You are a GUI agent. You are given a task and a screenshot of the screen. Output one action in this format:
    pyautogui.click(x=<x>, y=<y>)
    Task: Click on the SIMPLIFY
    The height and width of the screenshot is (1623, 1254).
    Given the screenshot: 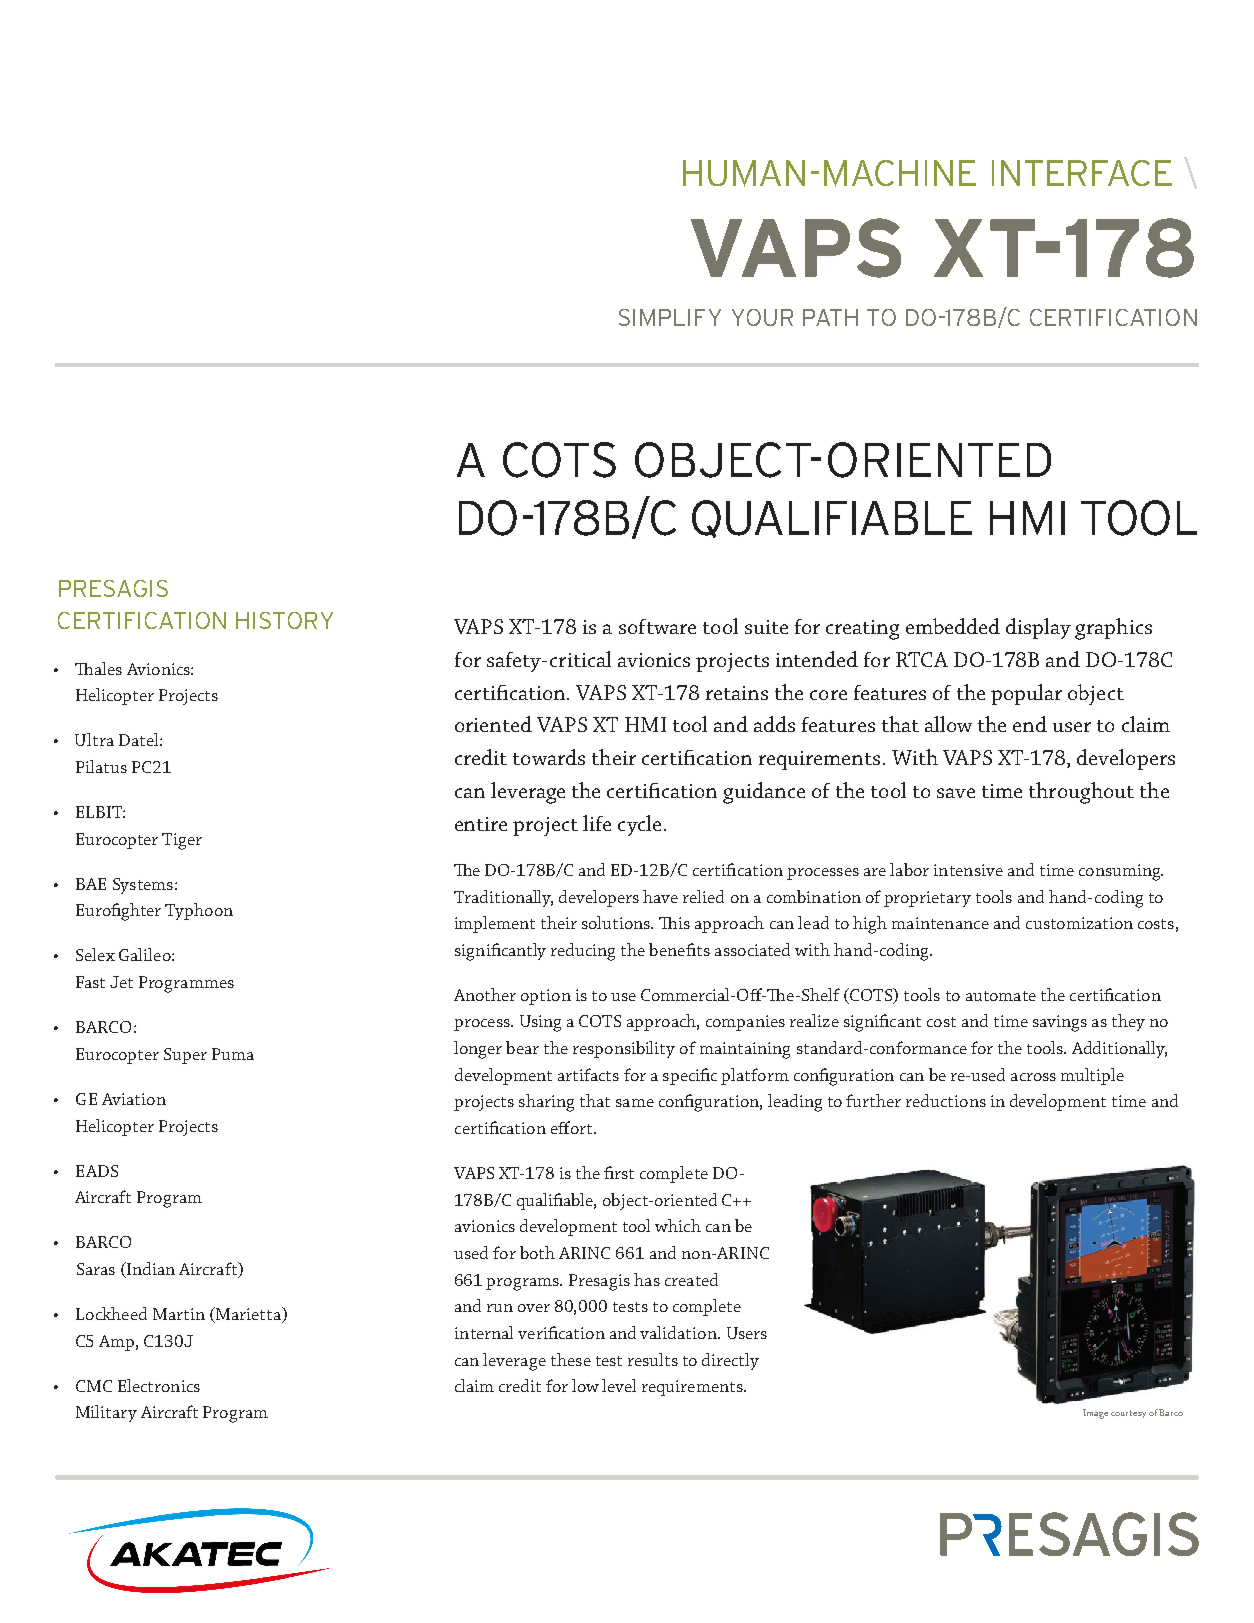 What is the action you would take?
    pyautogui.click(x=670, y=317)
